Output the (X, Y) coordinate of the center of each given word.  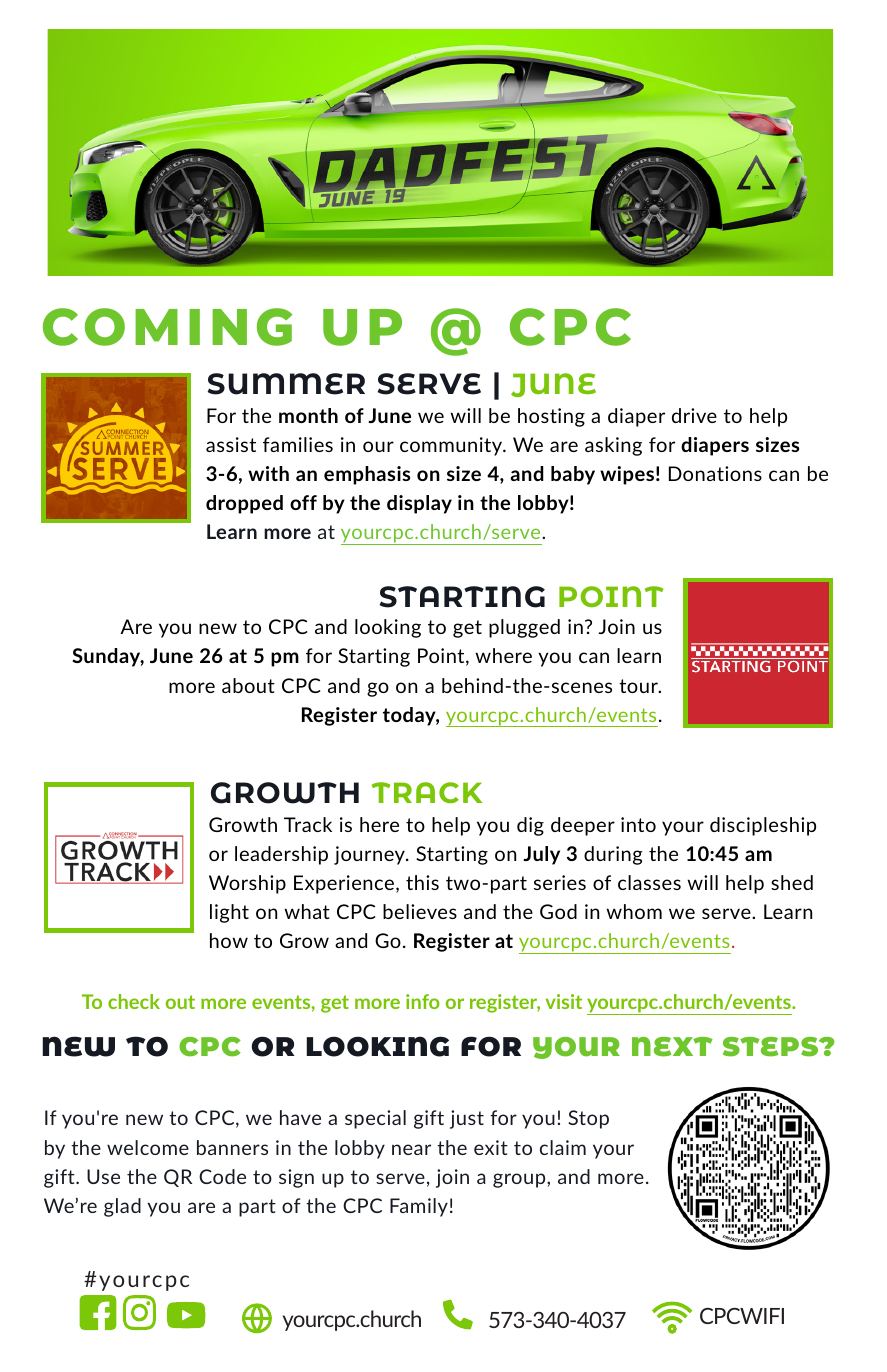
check (134, 1001)
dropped (244, 504)
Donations (715, 473)
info (423, 1001)
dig (530, 826)
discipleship (763, 826)
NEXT (672, 1047)
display (419, 504)
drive (694, 415)
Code (222, 1176)
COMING (167, 327)
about (248, 685)
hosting (551, 417)
